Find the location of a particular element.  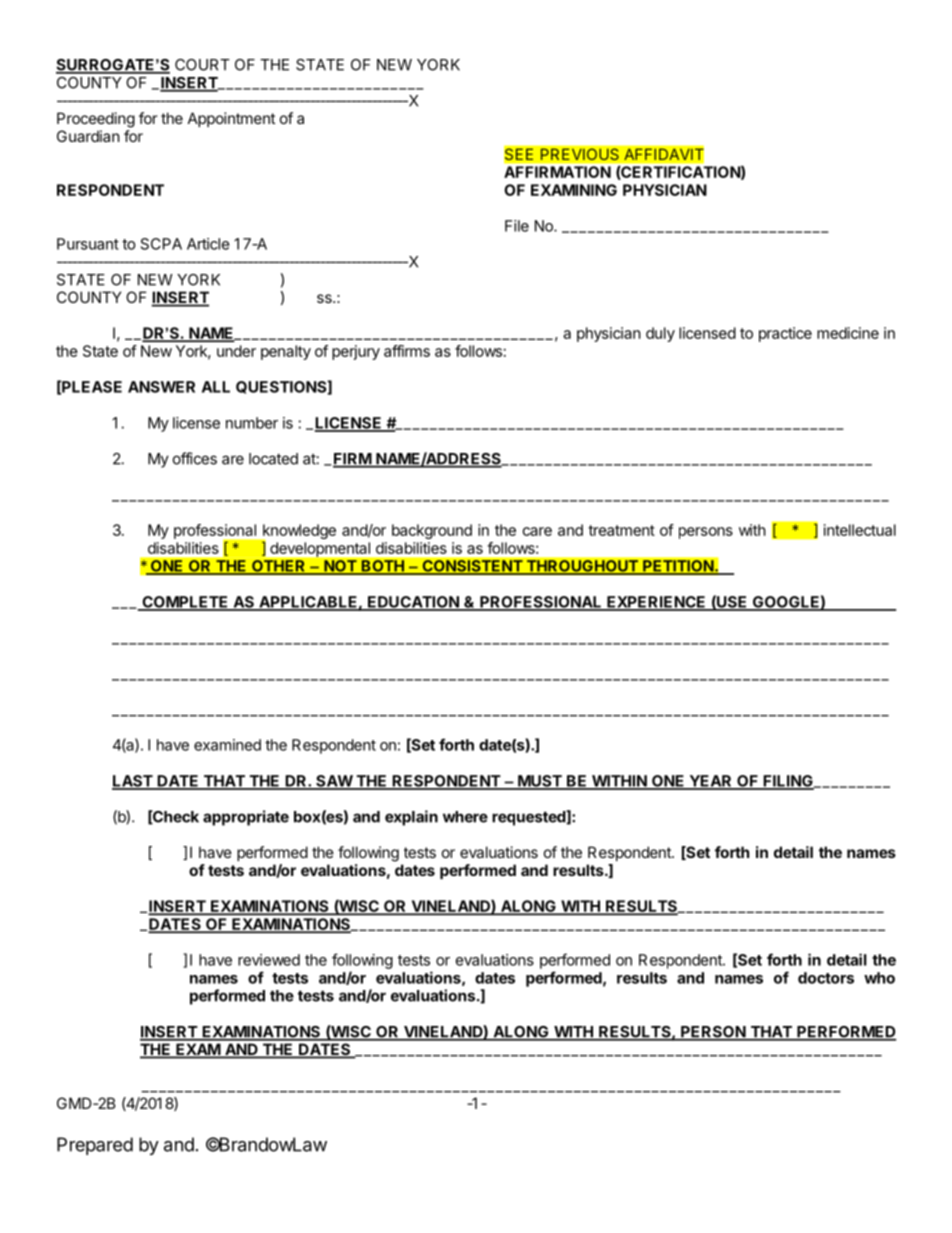

practice is located at coordinates (785, 334).
